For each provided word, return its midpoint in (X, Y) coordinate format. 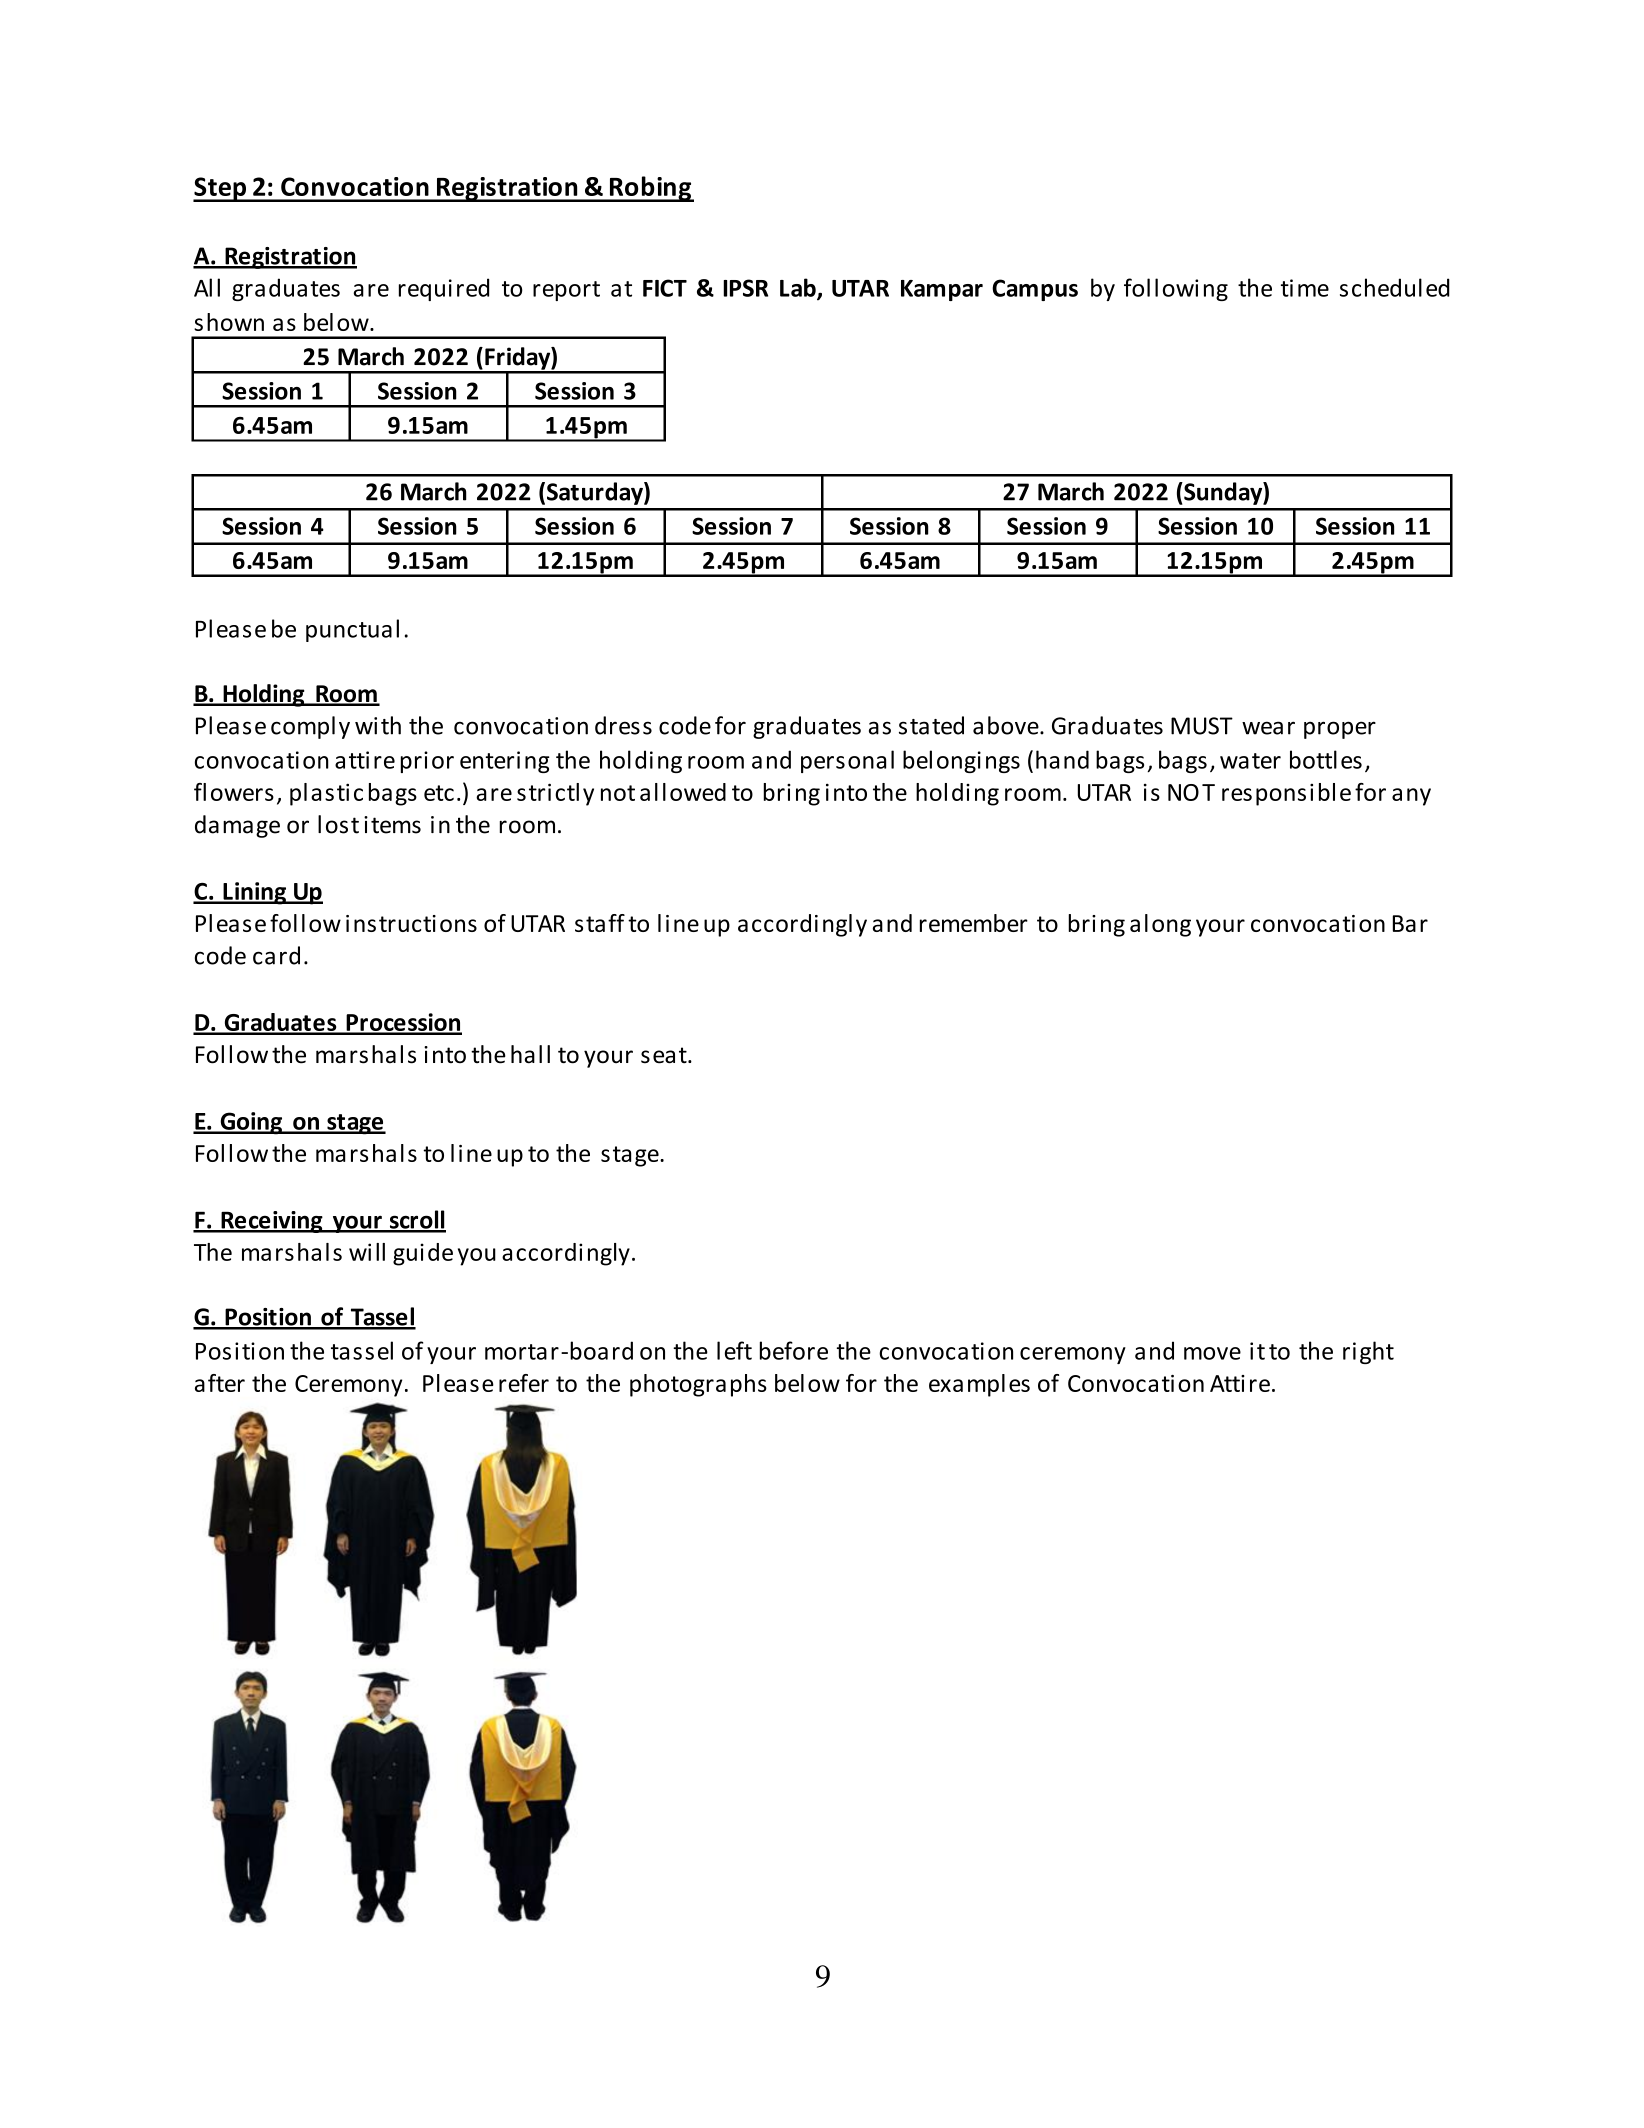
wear (1268, 728)
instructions (411, 923)
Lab (799, 288)
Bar (1410, 923)
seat (665, 1055)
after (220, 1383)
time (1305, 288)
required (444, 289)
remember (974, 923)
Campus (1035, 290)
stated (931, 725)
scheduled (1395, 287)
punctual (352, 630)
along (1160, 925)
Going (251, 1123)
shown (229, 322)
